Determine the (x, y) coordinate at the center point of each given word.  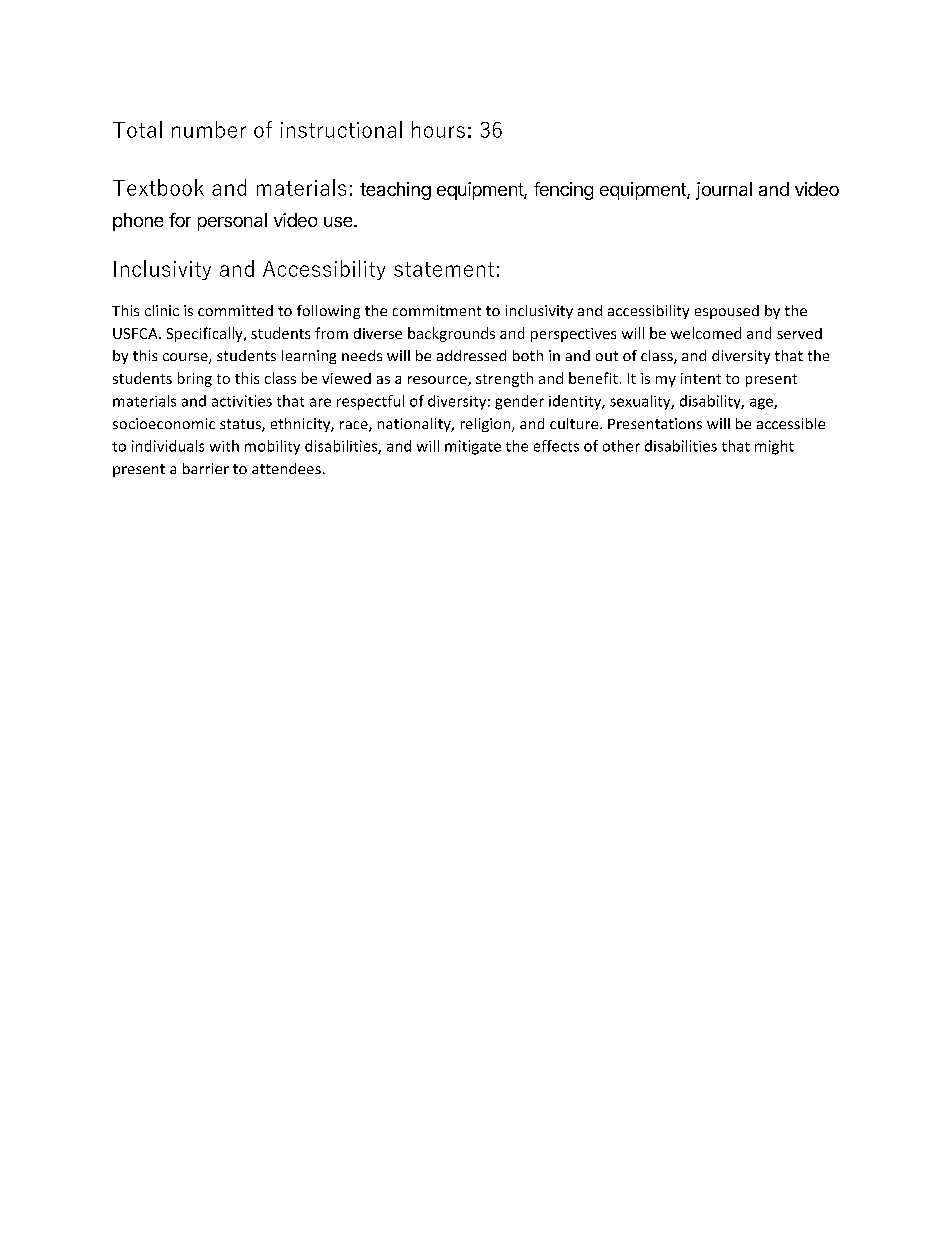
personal (232, 222)
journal (724, 191)
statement (444, 269)
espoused (727, 312)
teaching (395, 191)
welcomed (706, 333)
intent (701, 378)
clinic (162, 310)
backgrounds (451, 334)
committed (235, 310)
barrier (206, 468)
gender (519, 402)
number (209, 129)
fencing (563, 191)
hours (438, 129)
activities (242, 401)
